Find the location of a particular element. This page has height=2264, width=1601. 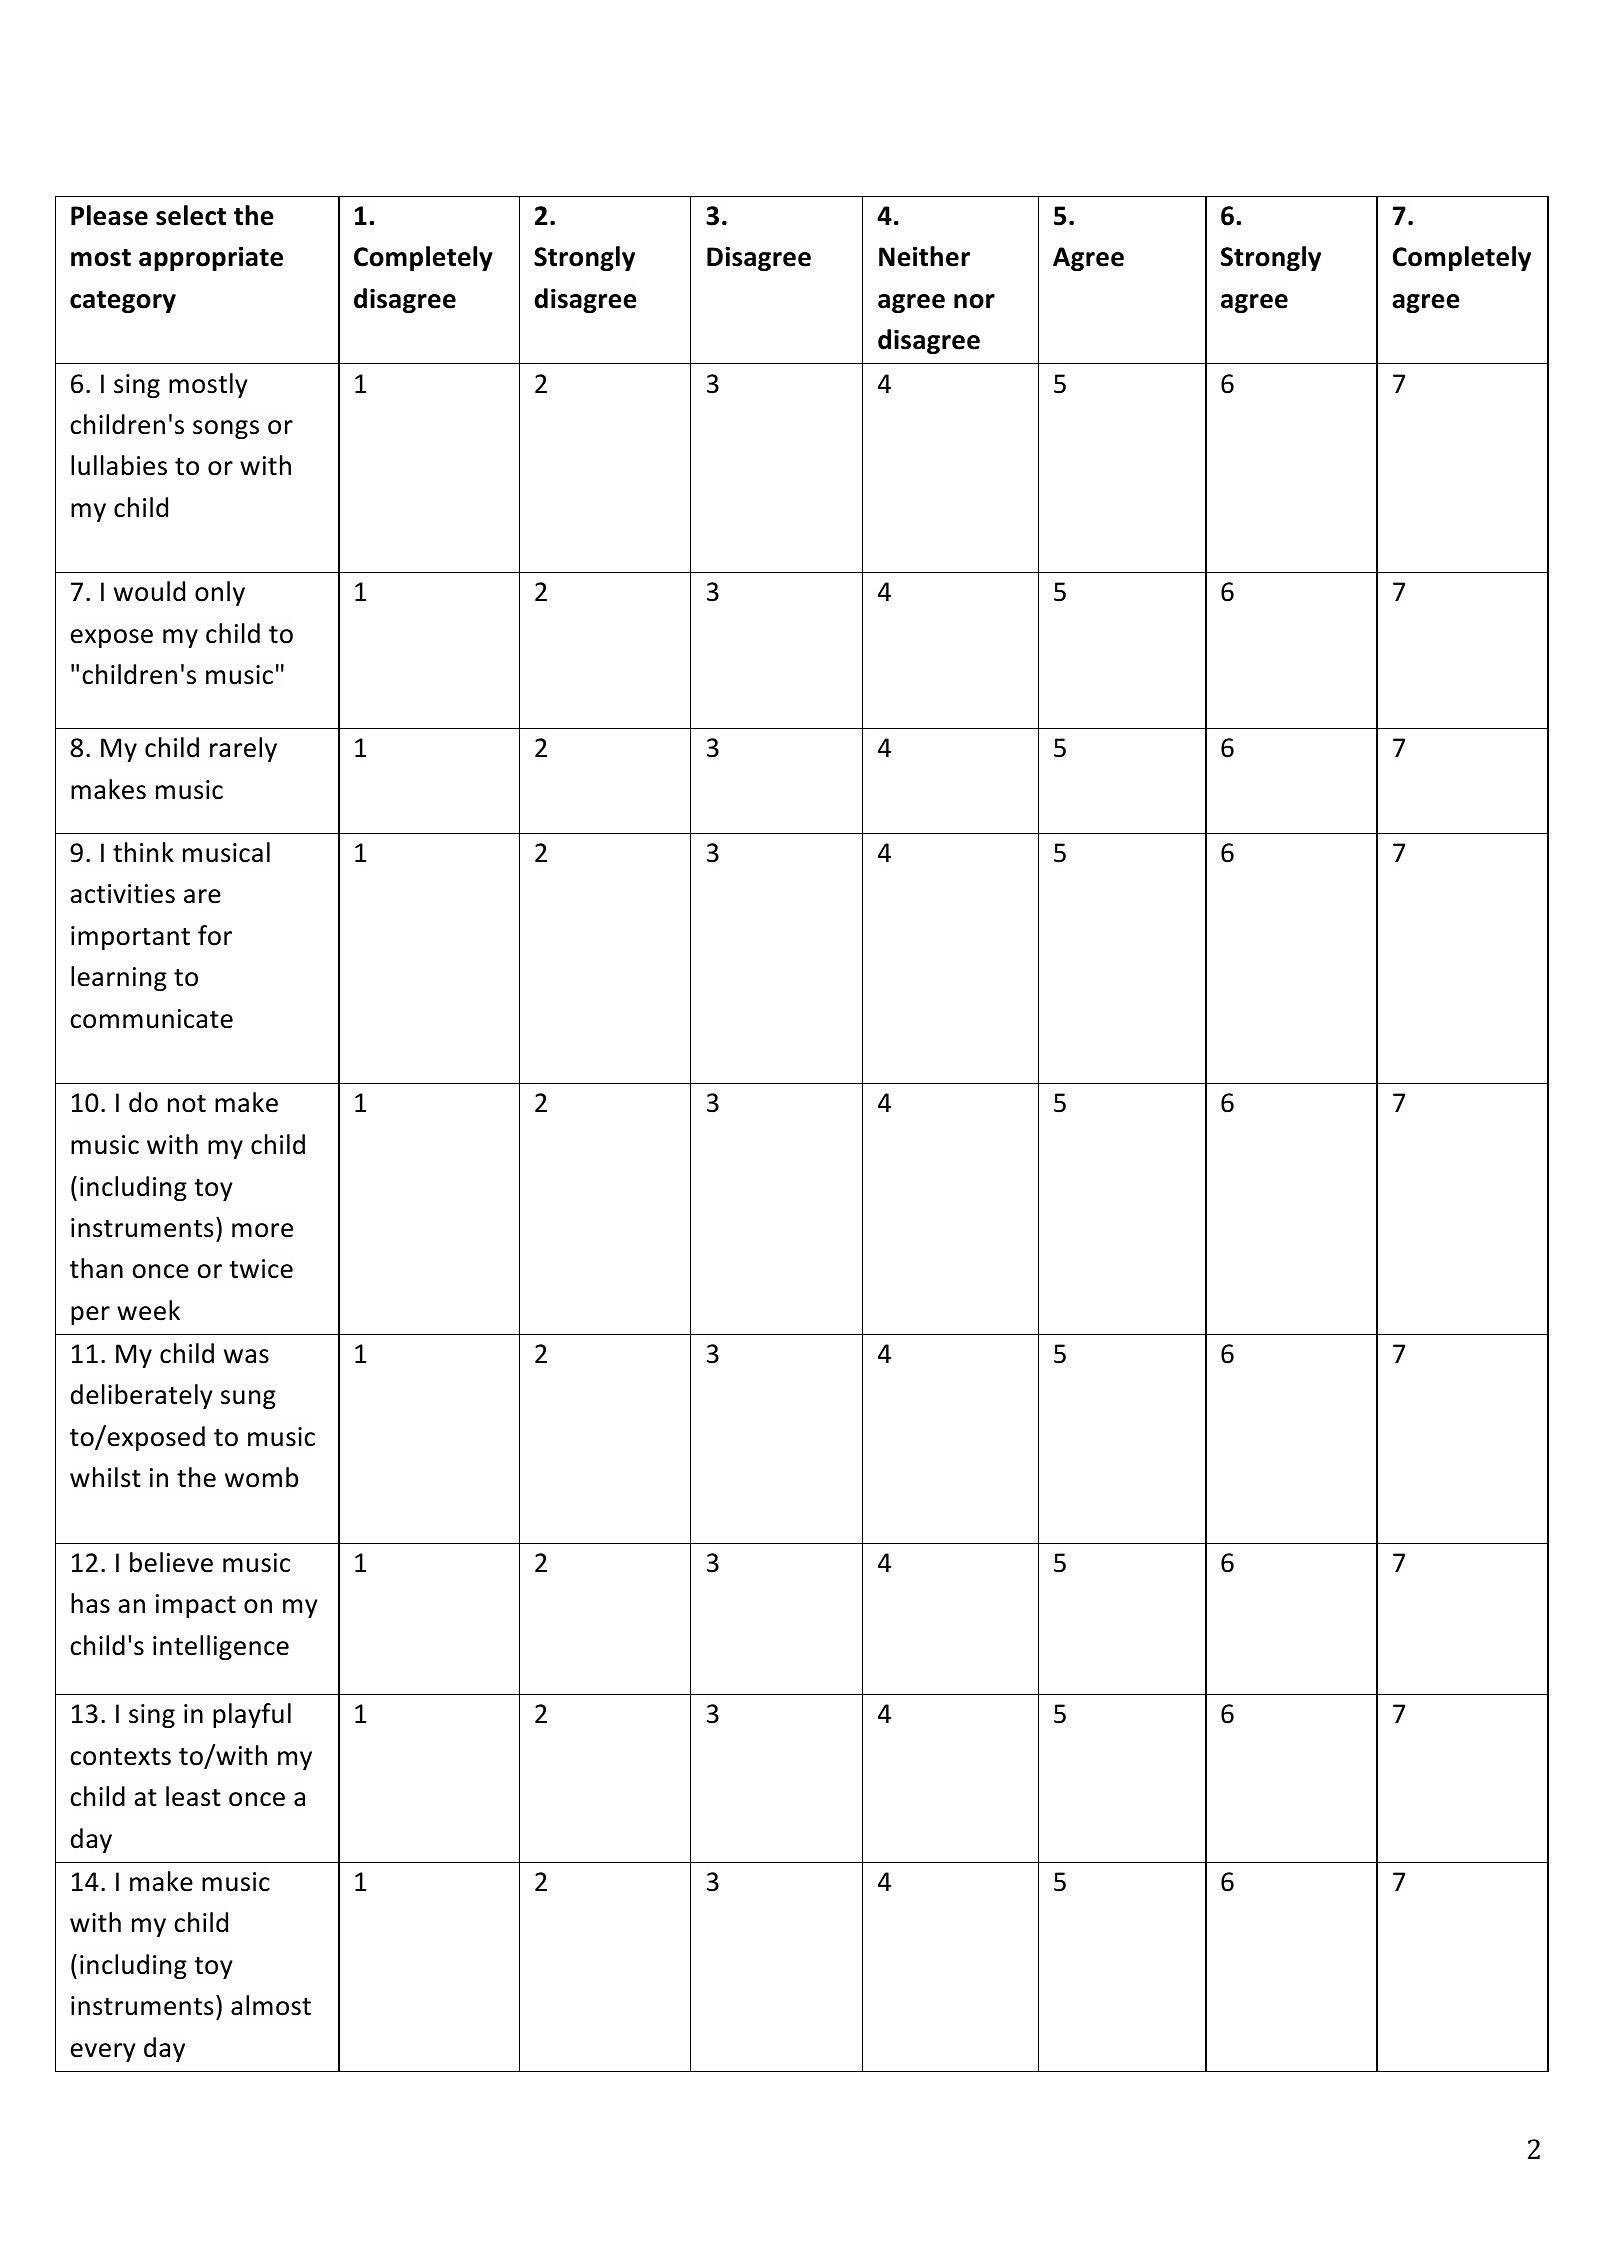

believe is located at coordinates (171, 1562).
